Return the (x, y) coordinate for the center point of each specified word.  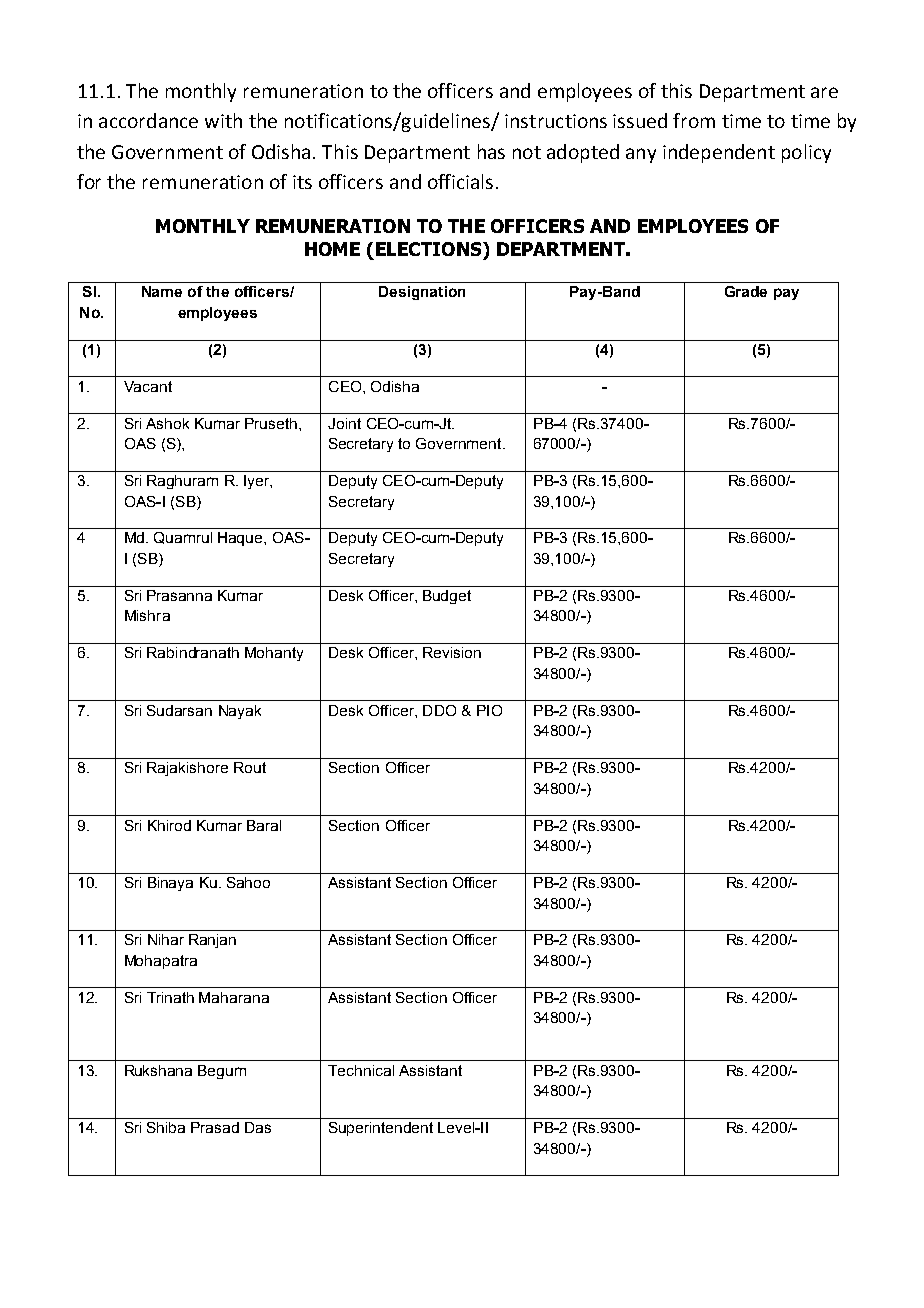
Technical (361, 1070)
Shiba (166, 1127)
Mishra (147, 615)
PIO (489, 710)
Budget (447, 597)
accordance (148, 120)
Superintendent (381, 1129)
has (491, 151)
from (694, 120)
